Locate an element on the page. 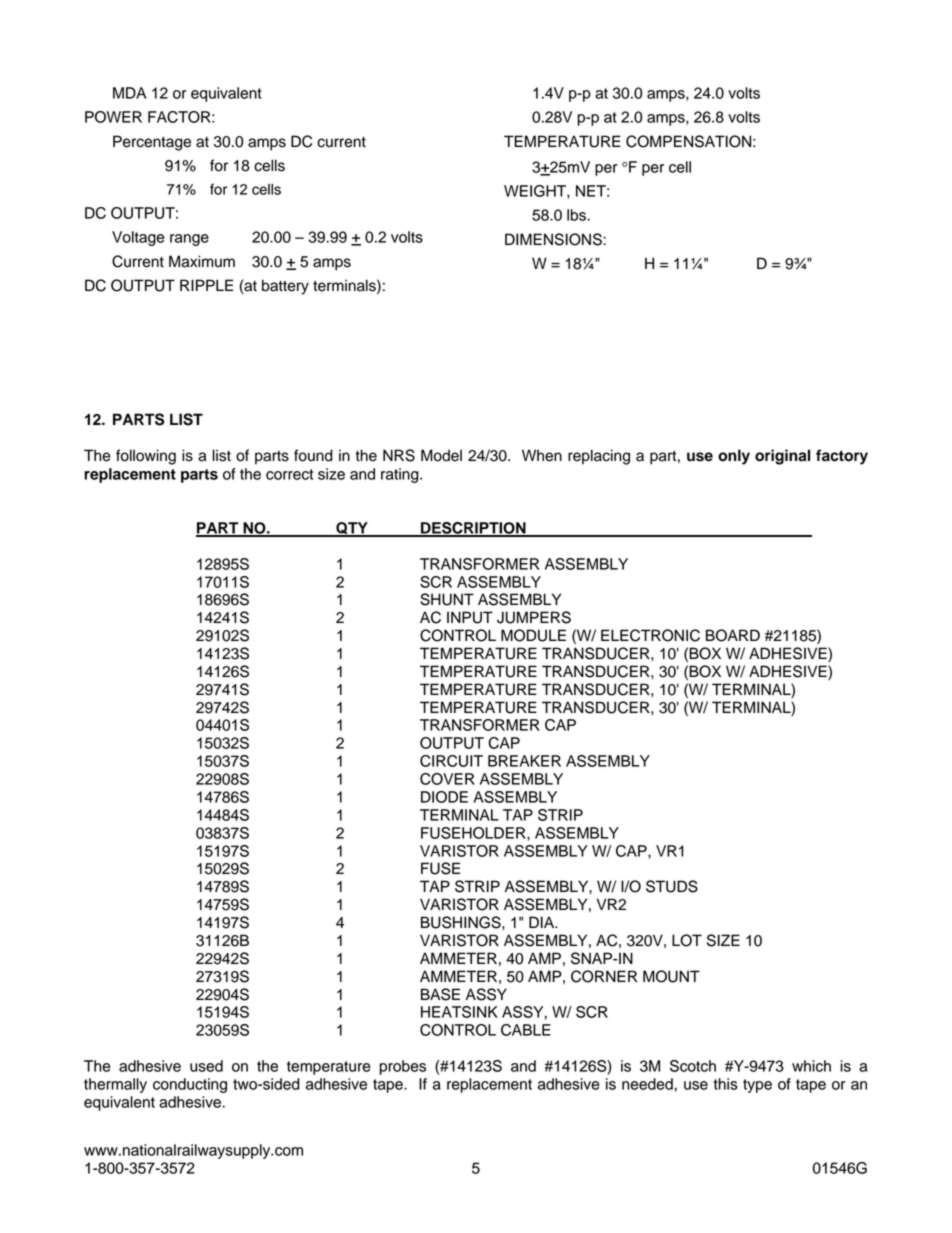 This document has width=952, height=1233. used is located at coordinates (206, 1066).
